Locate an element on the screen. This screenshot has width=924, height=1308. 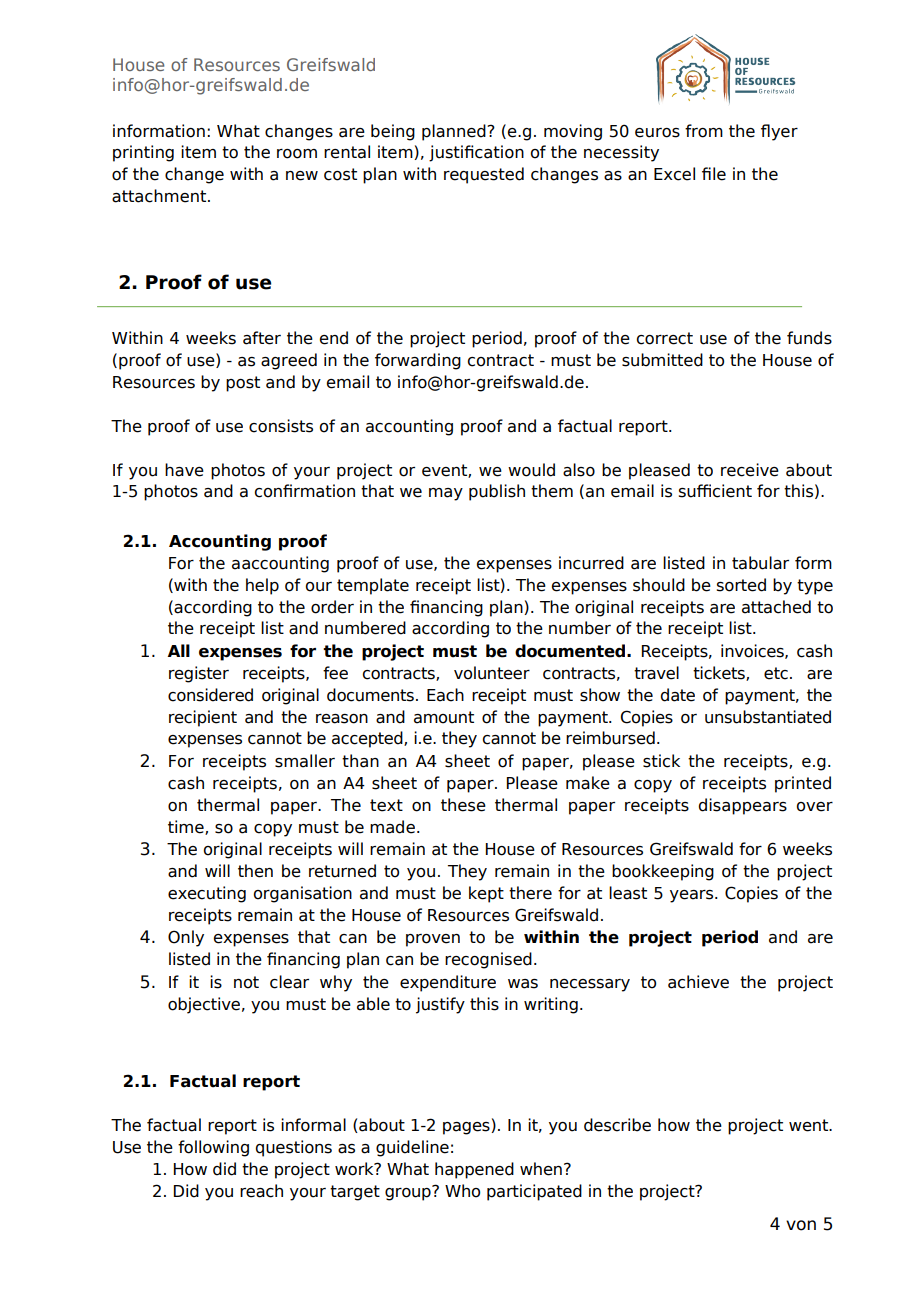
tickets is located at coordinates (720, 673).
